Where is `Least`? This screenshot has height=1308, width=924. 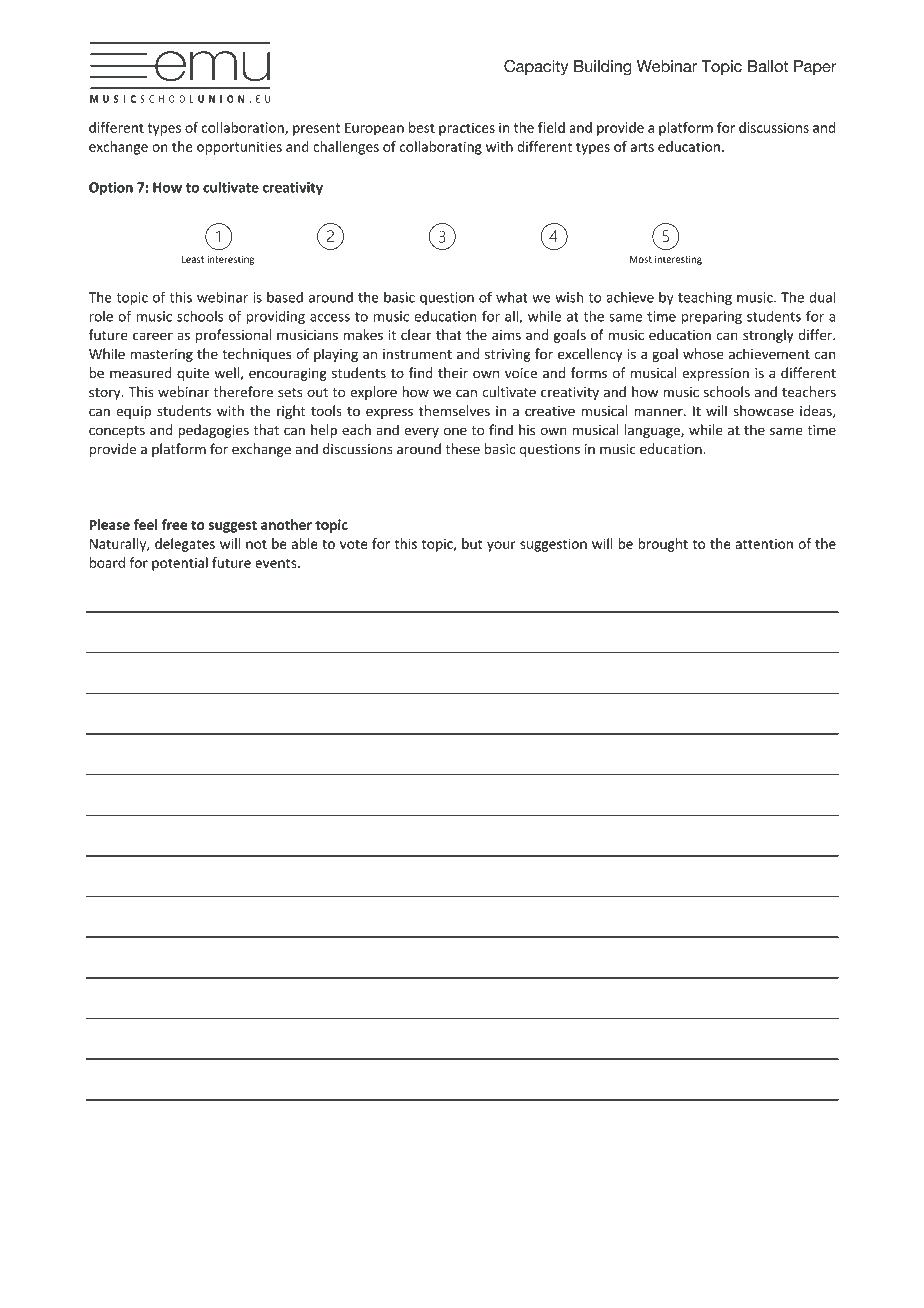 Least is located at coordinates (193, 259).
